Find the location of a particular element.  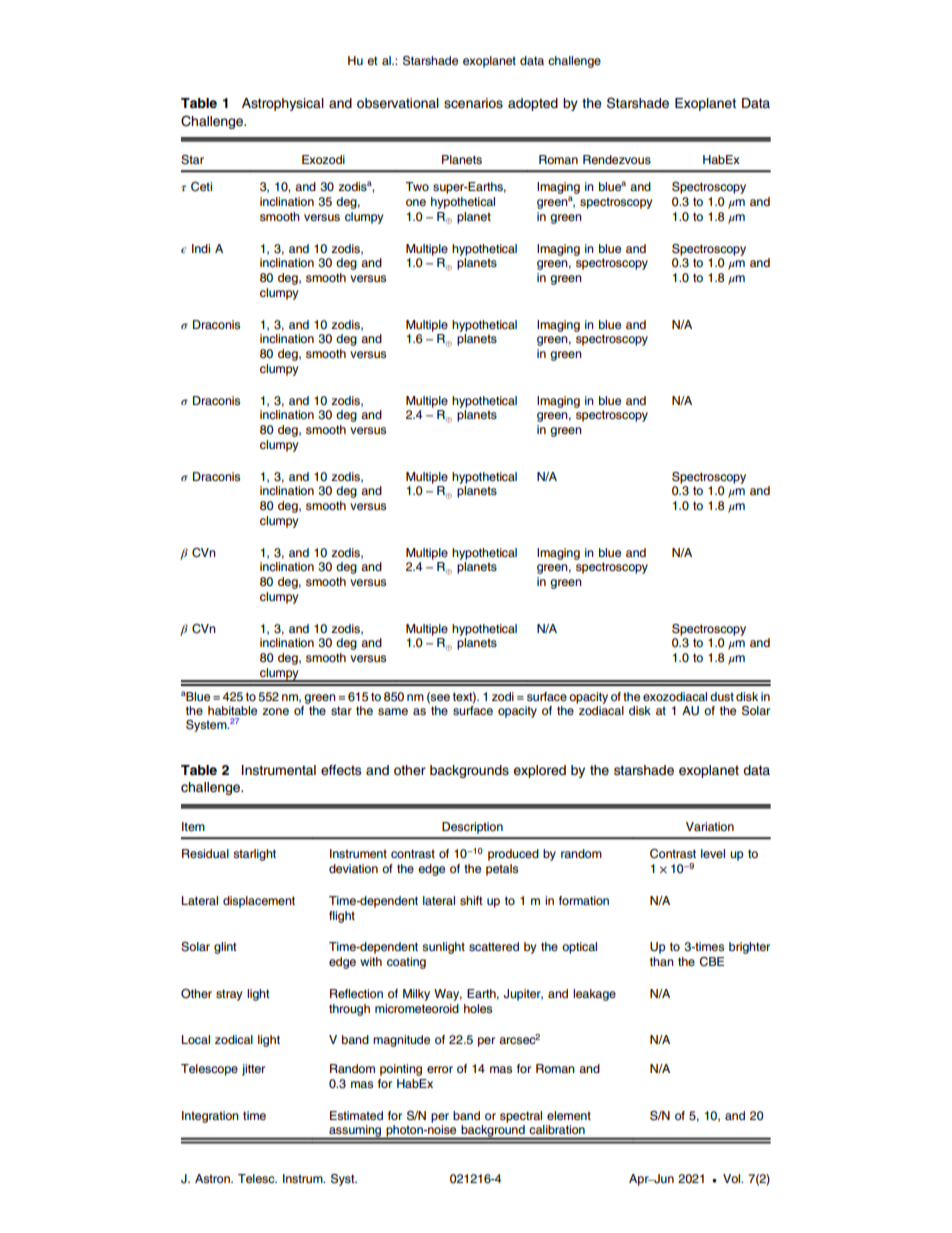

Two is located at coordinates (417, 186).
